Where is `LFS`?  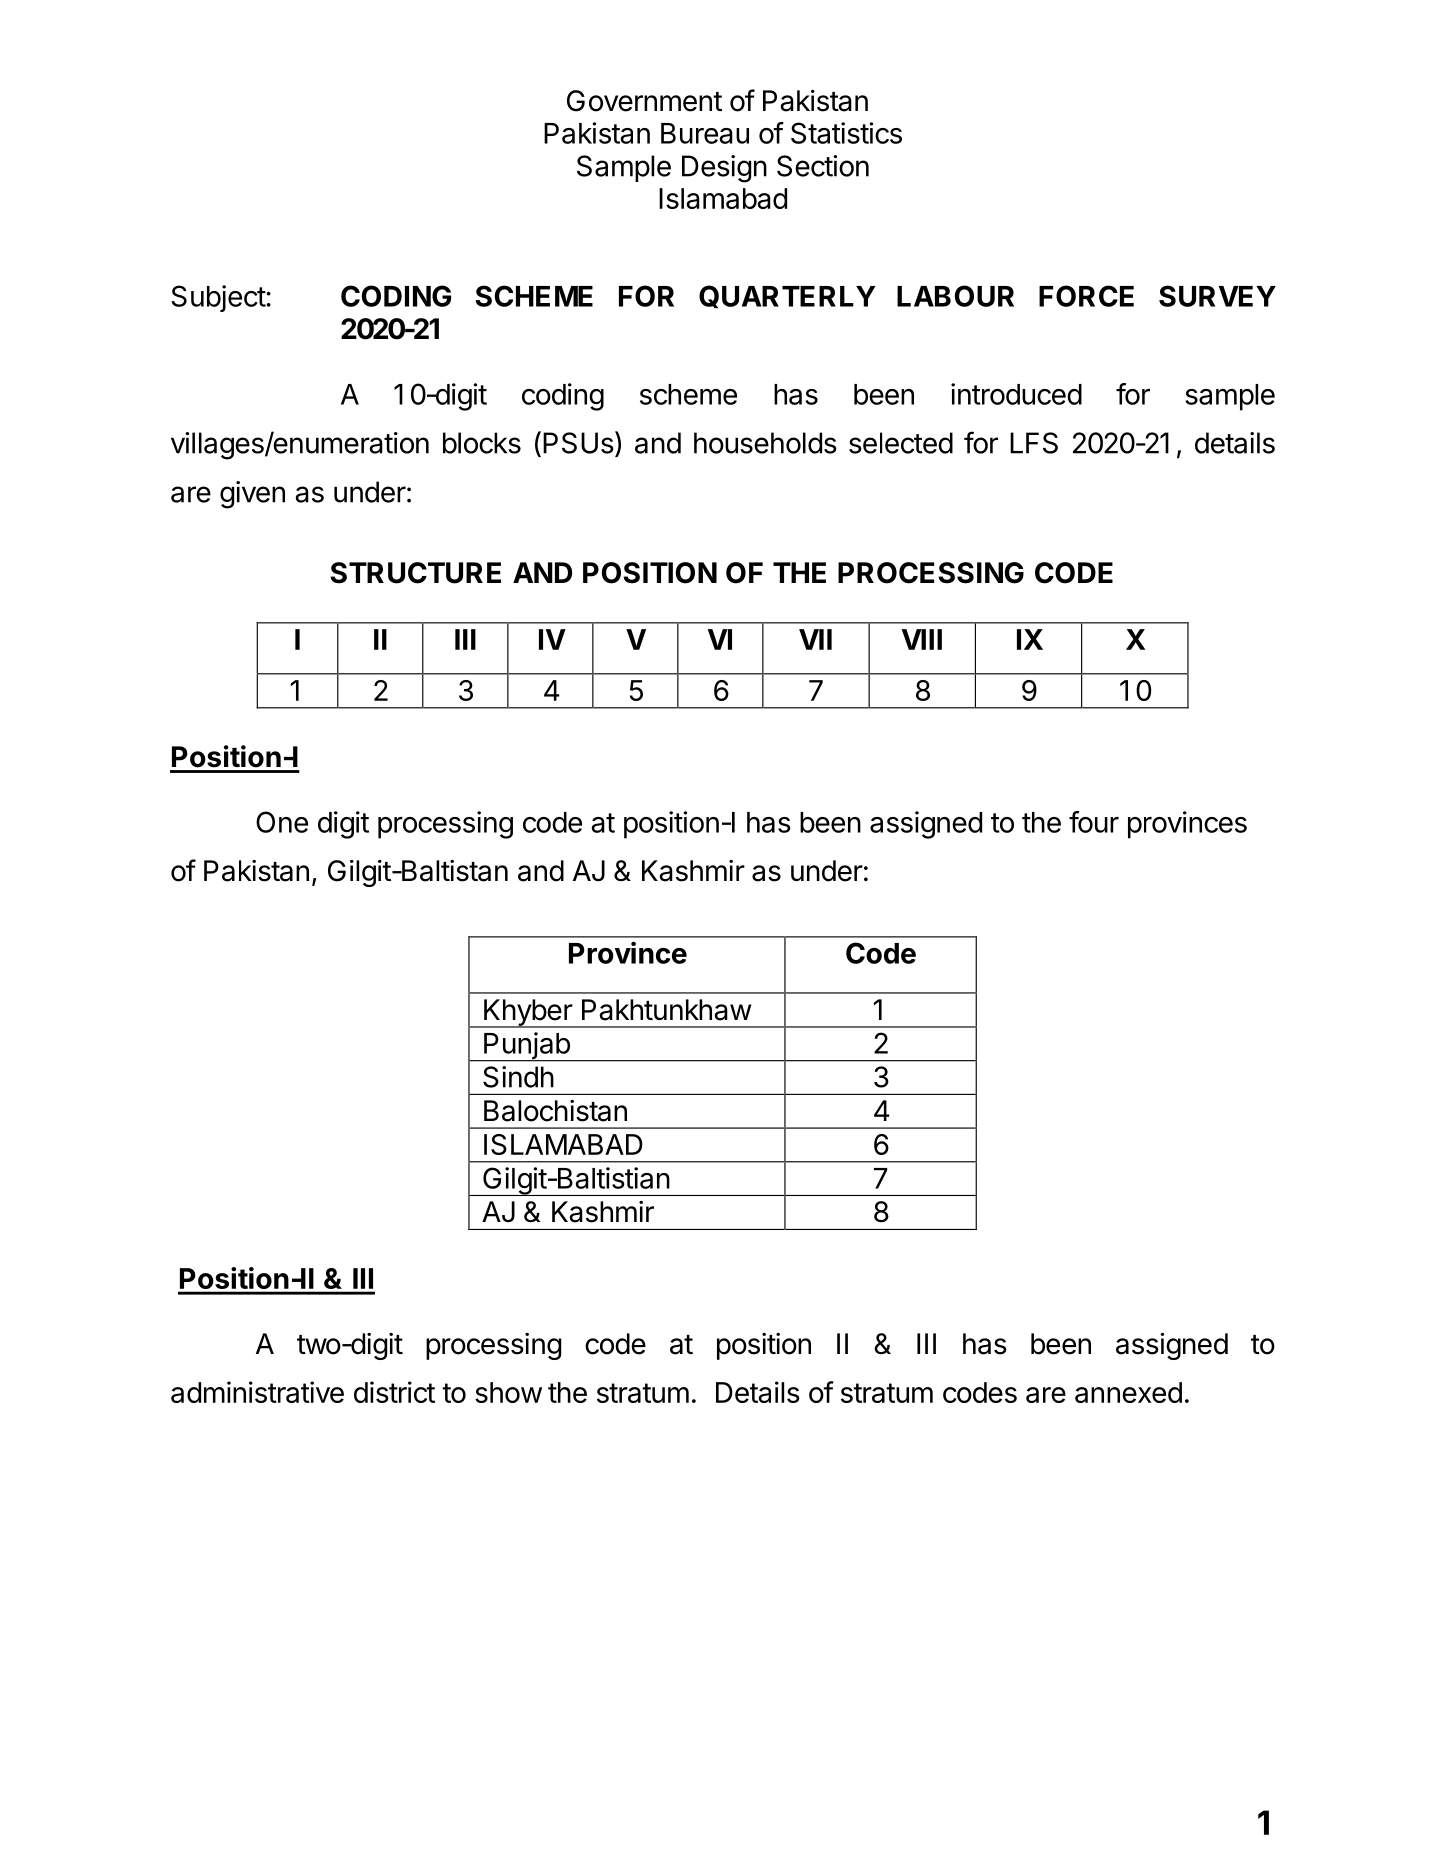 LFS is located at coordinates (1034, 443).
